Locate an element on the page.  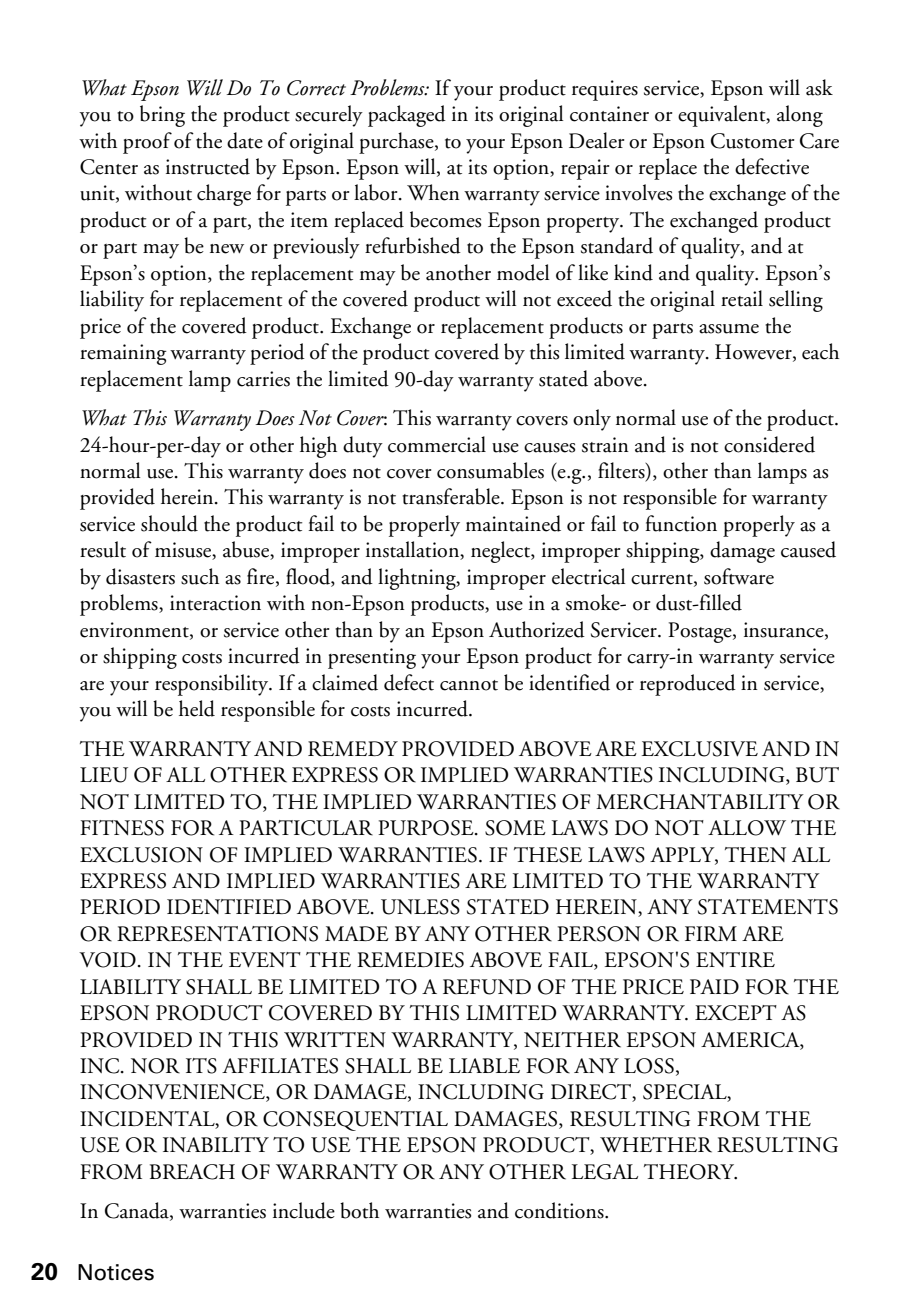
MERCHANTABILITY is located at coordinates (700, 802).
